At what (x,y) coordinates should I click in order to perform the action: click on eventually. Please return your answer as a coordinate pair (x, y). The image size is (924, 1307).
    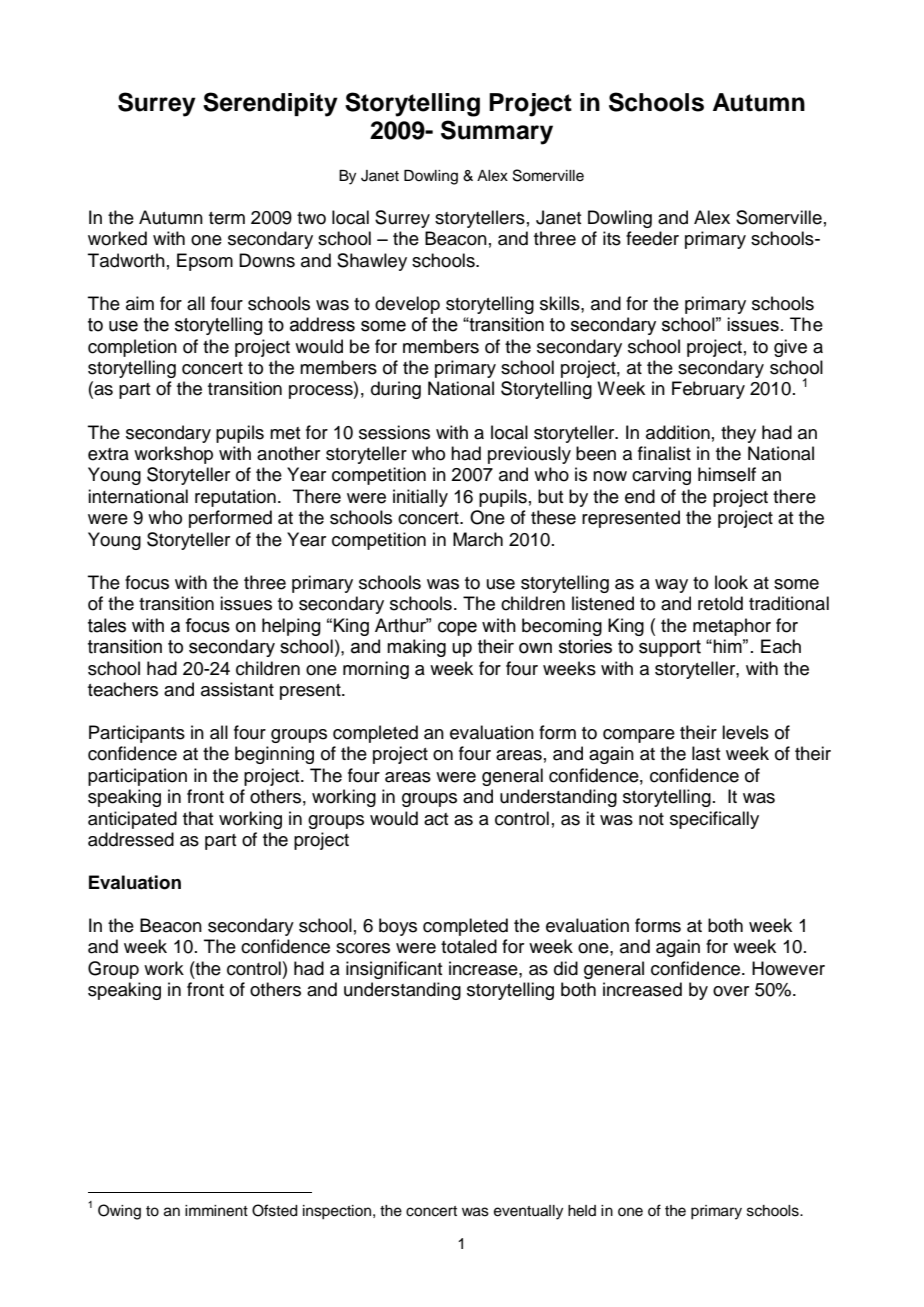
    Looking at the image, I should click on (528, 1212).
